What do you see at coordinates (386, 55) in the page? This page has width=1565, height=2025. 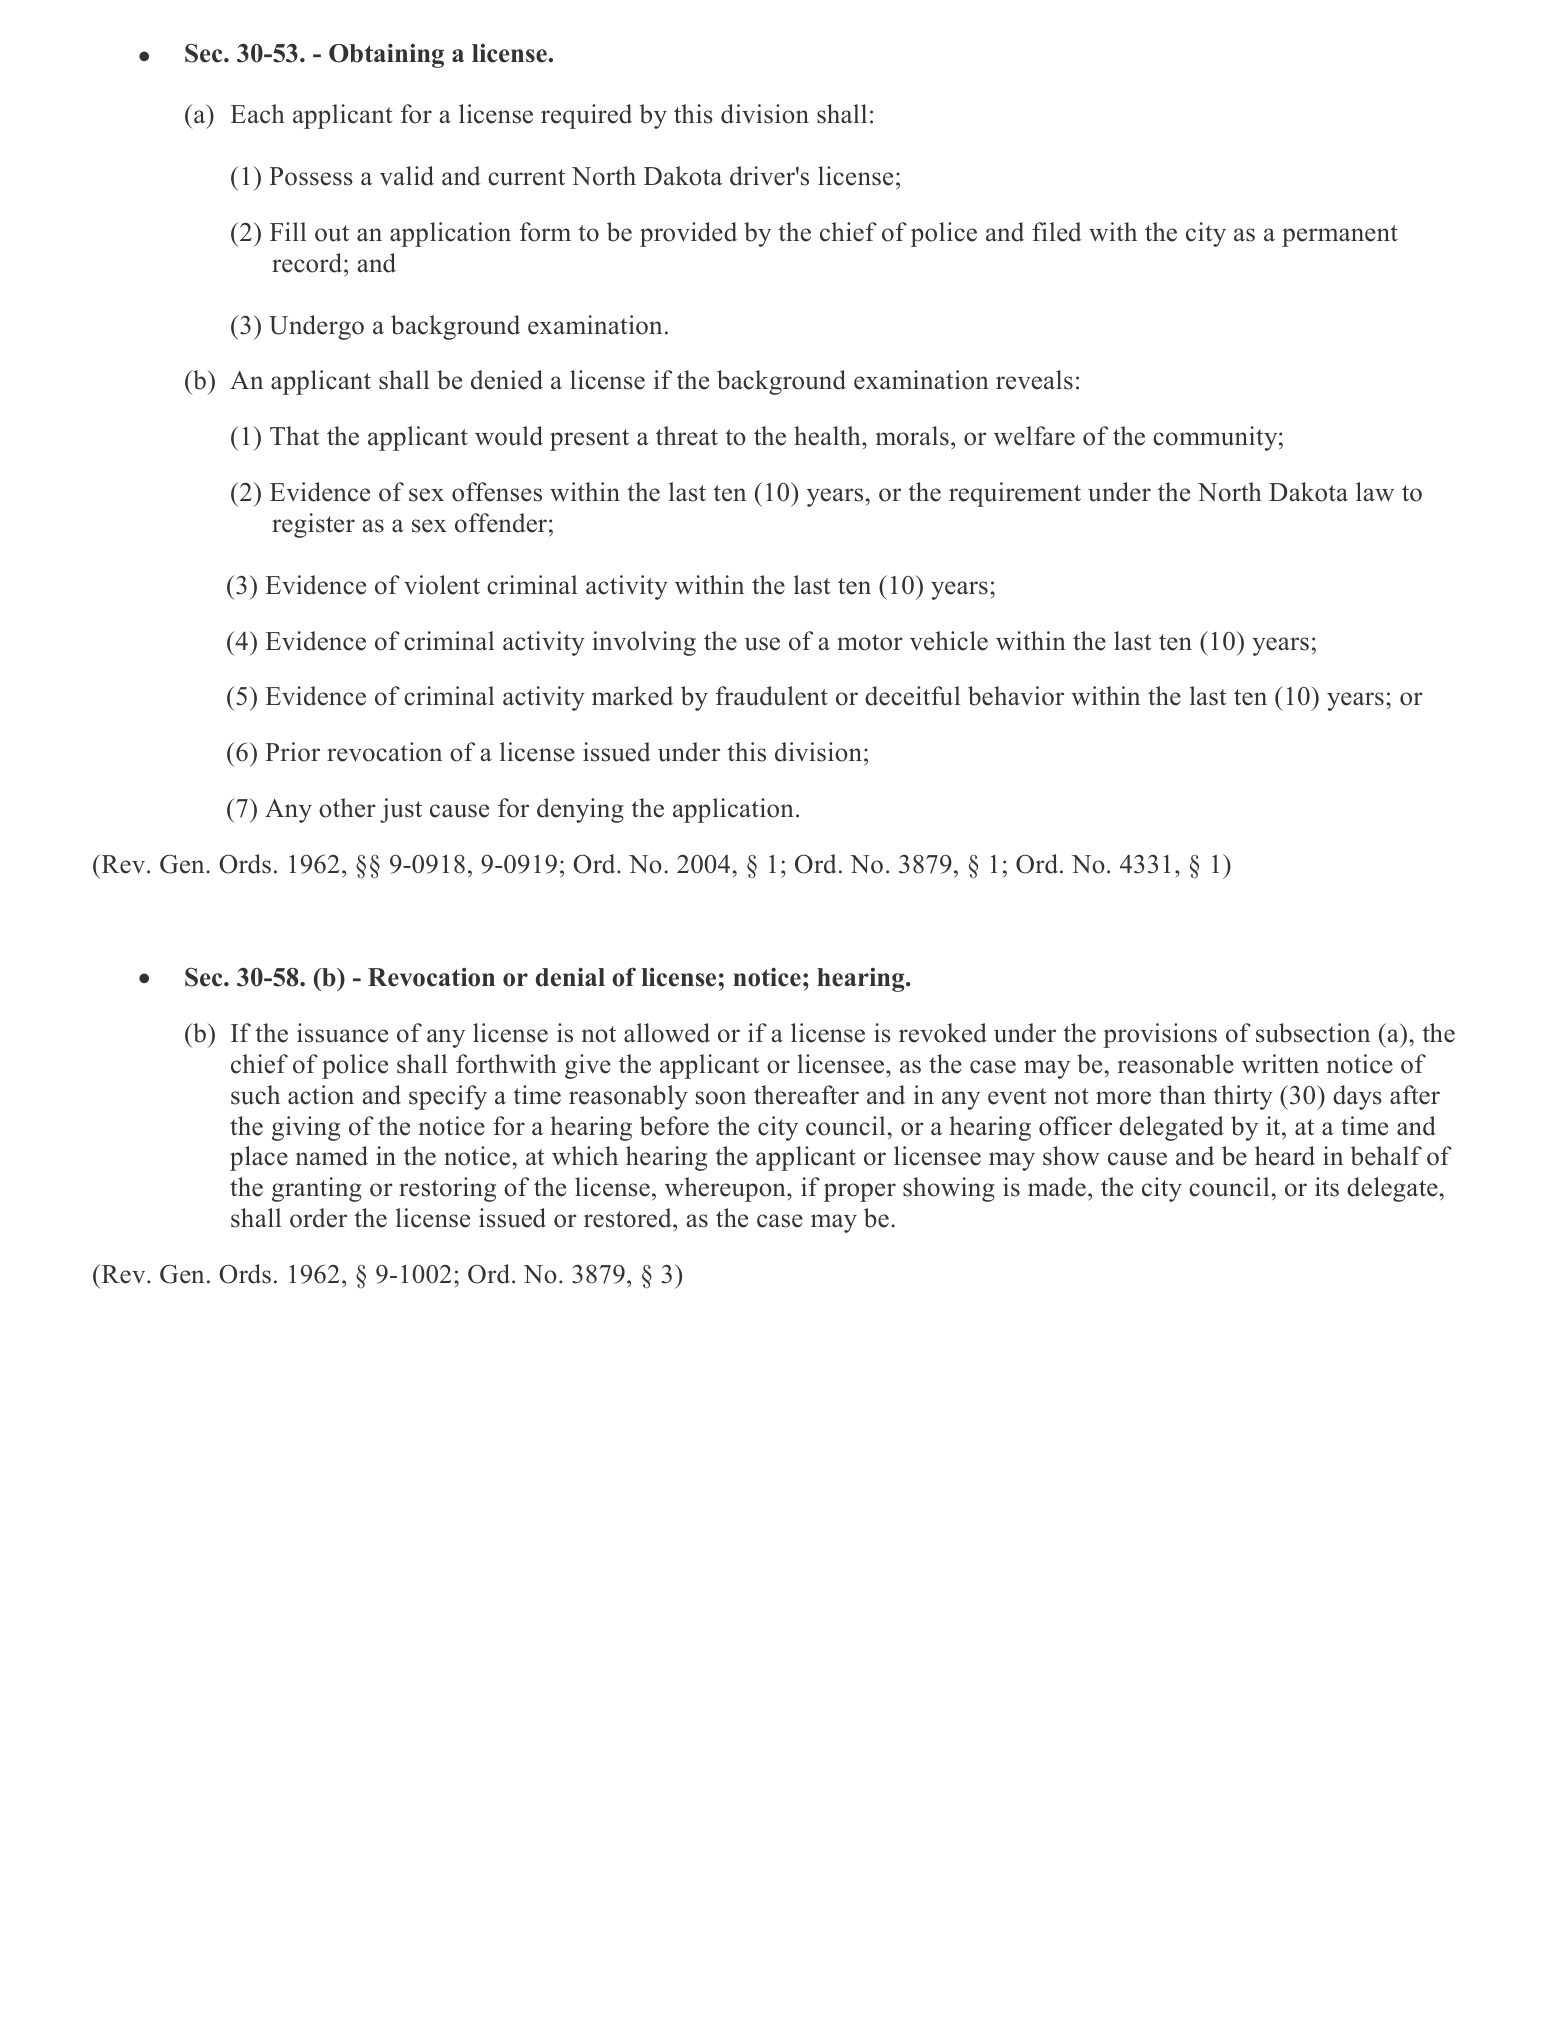 I see `Obtaining` at bounding box center [386, 55].
